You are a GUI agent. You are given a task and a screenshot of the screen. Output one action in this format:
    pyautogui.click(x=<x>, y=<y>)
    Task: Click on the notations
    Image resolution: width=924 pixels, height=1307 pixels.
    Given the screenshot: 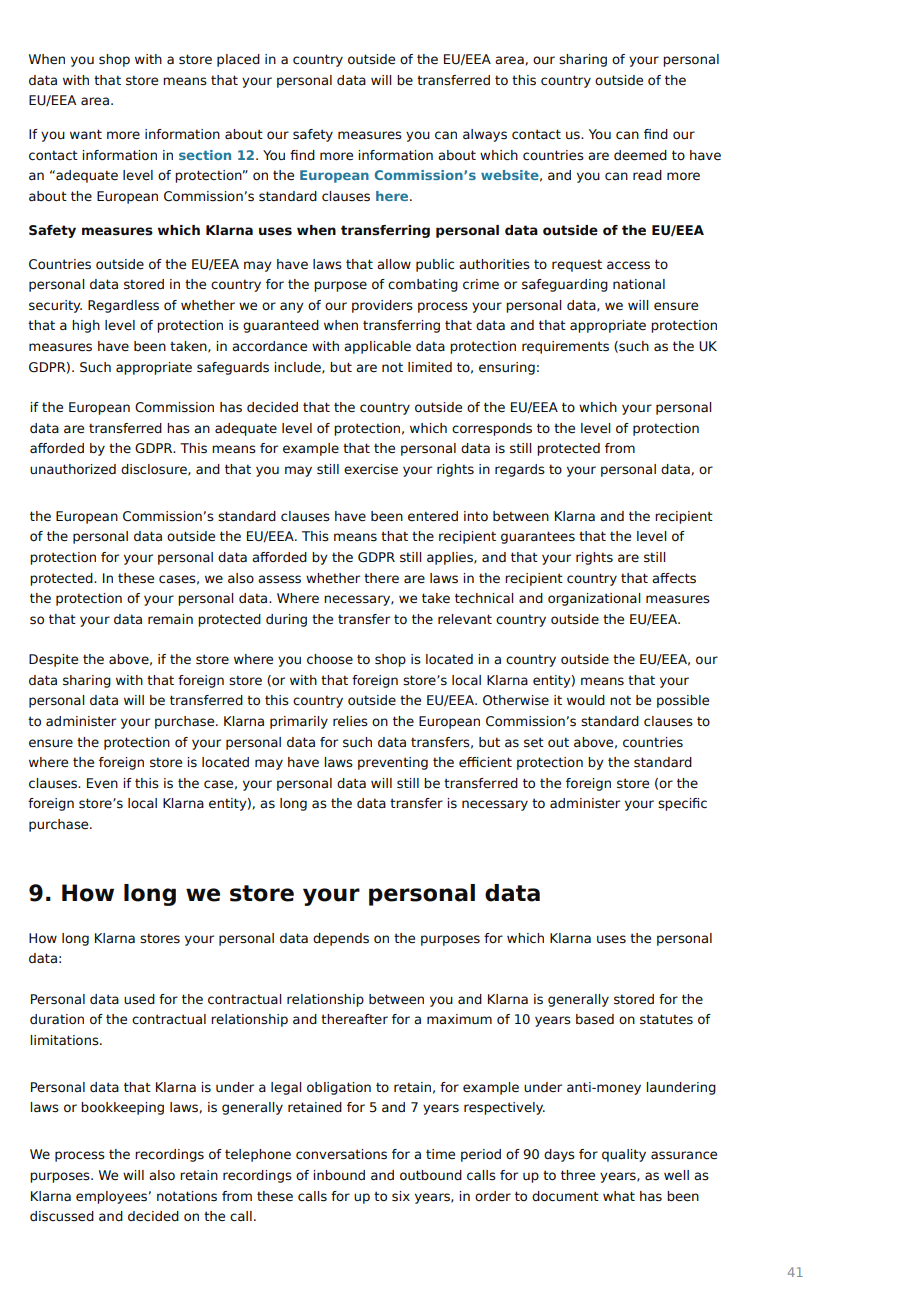 What is the action you would take?
    pyautogui.click(x=187, y=1196)
